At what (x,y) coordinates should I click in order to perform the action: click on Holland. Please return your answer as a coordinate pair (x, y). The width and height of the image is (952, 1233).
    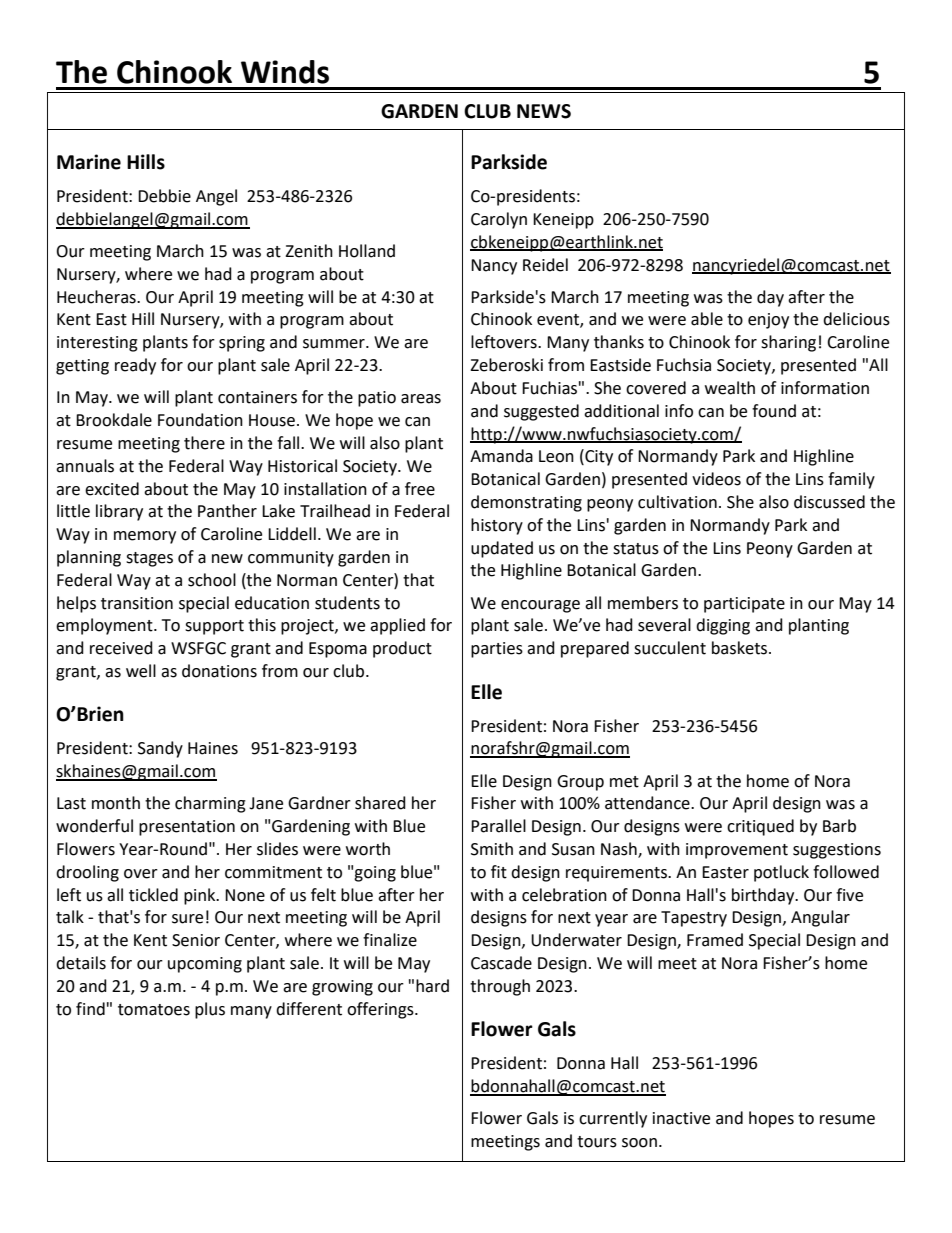
    Looking at the image, I should click on (367, 251).
